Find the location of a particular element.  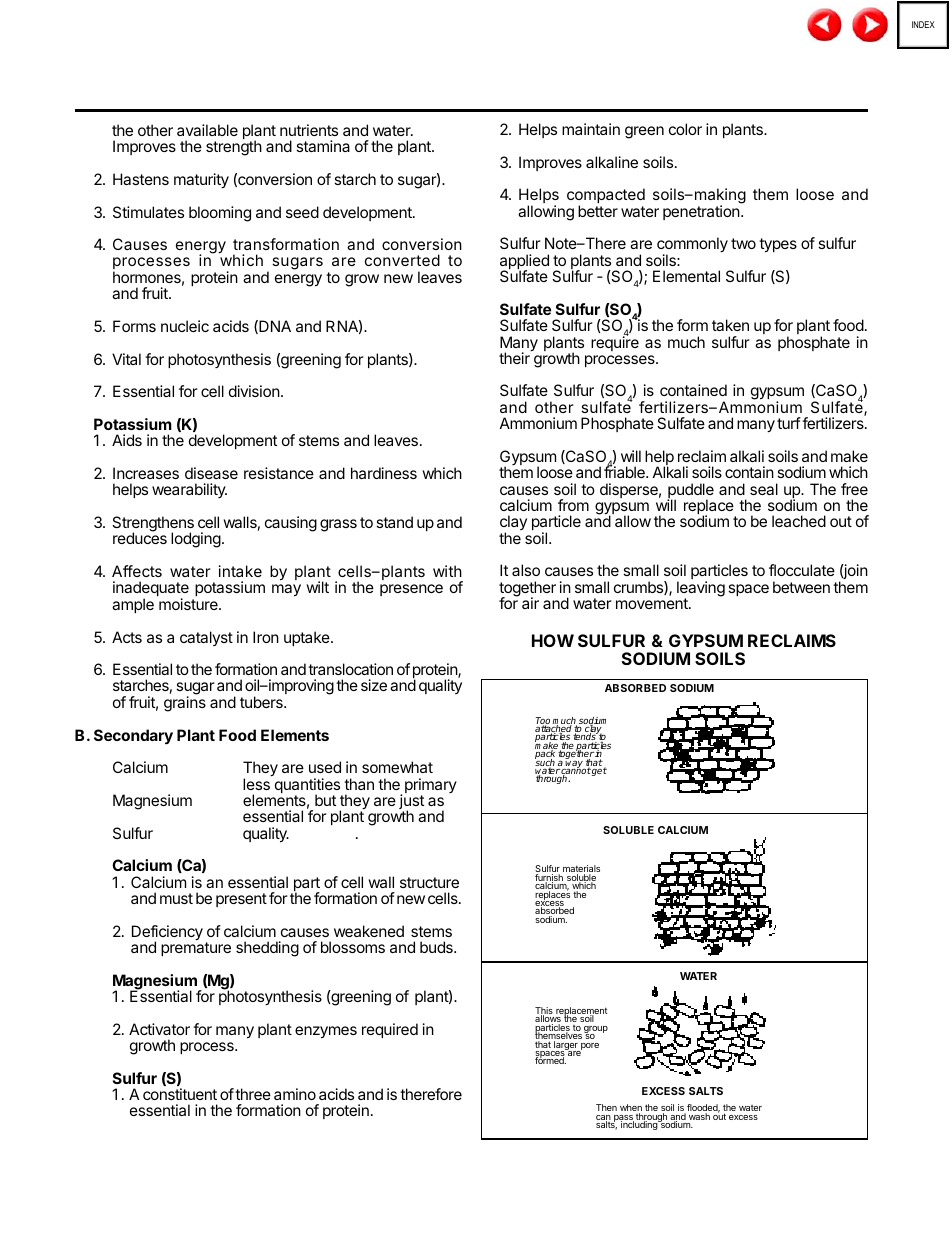

constituent is located at coordinates (180, 1094).
